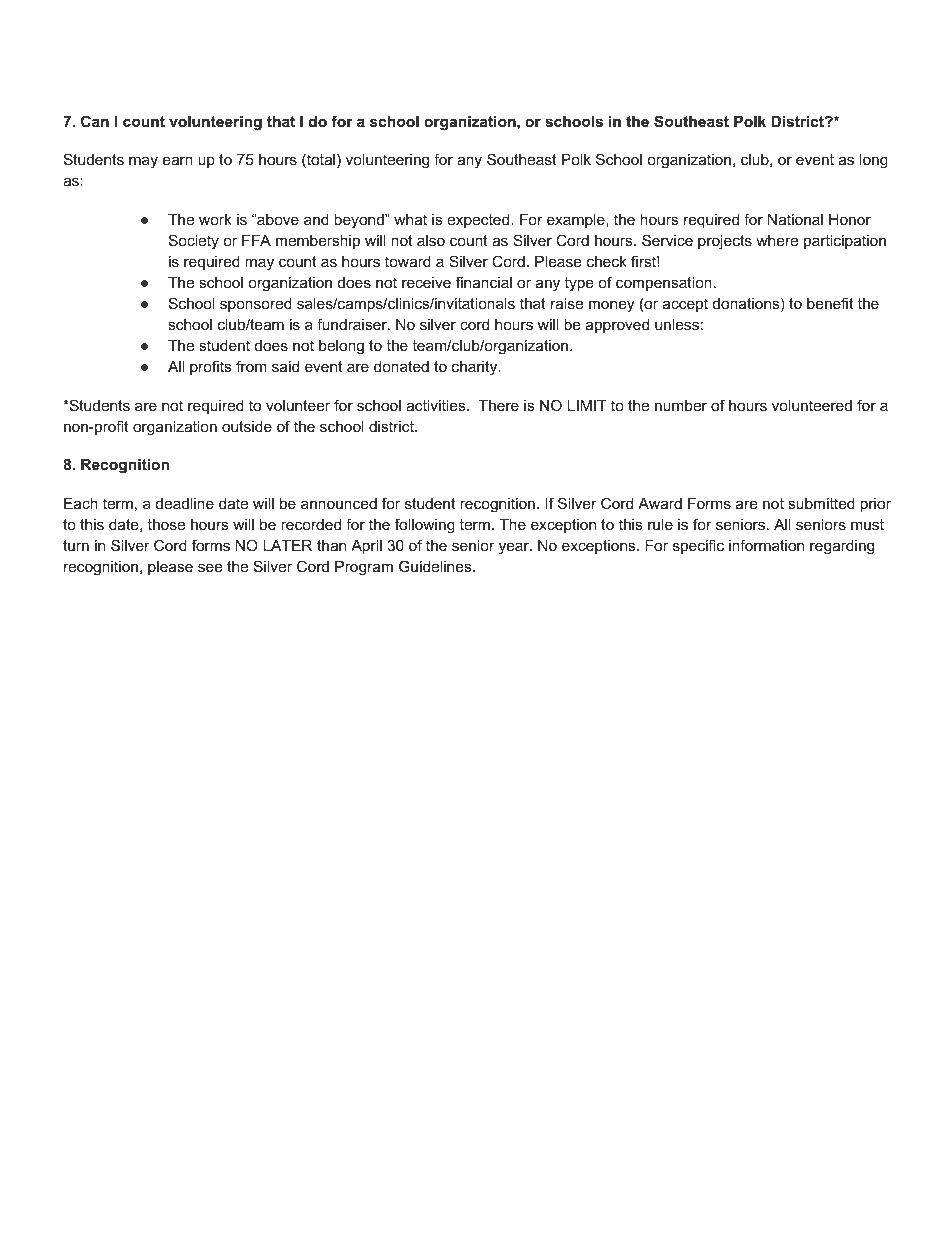 The height and width of the image is (1233, 952). Describe the element at coordinates (766, 545) in the image. I see `information` at that location.
